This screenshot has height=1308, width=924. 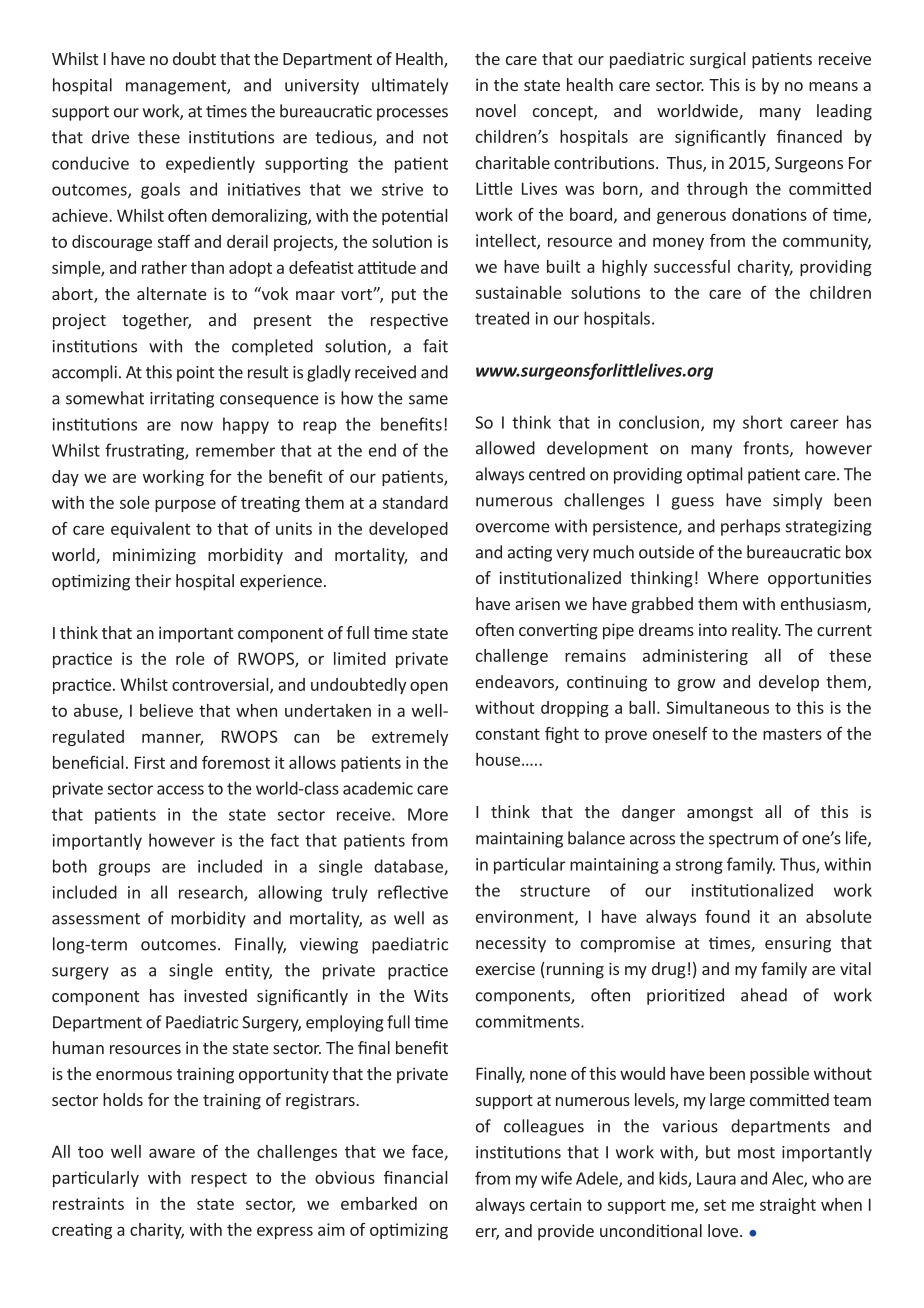 What do you see at coordinates (180, 790) in the screenshot?
I see `access` at bounding box center [180, 790].
